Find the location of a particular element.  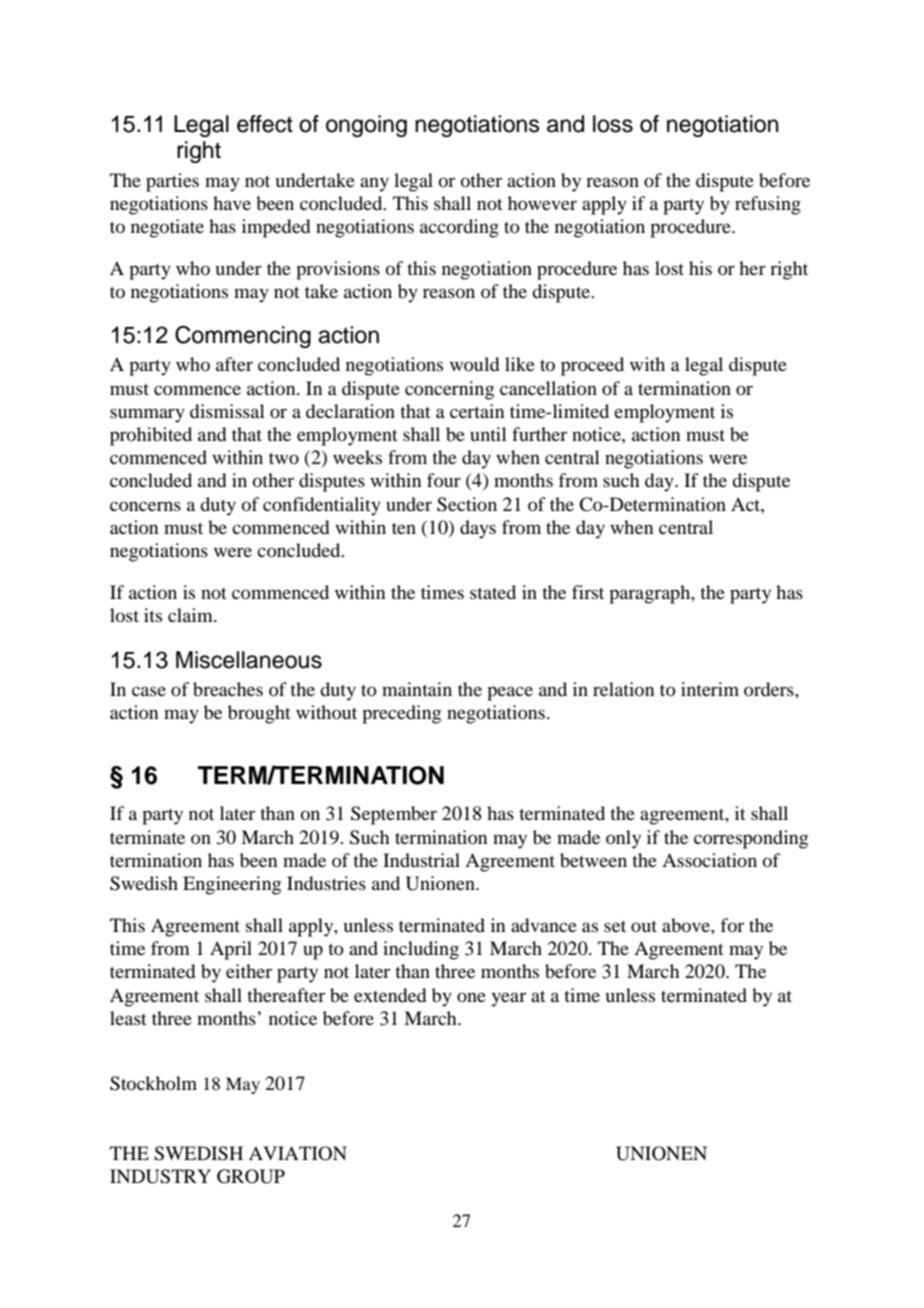

further is located at coordinates (539, 434).
